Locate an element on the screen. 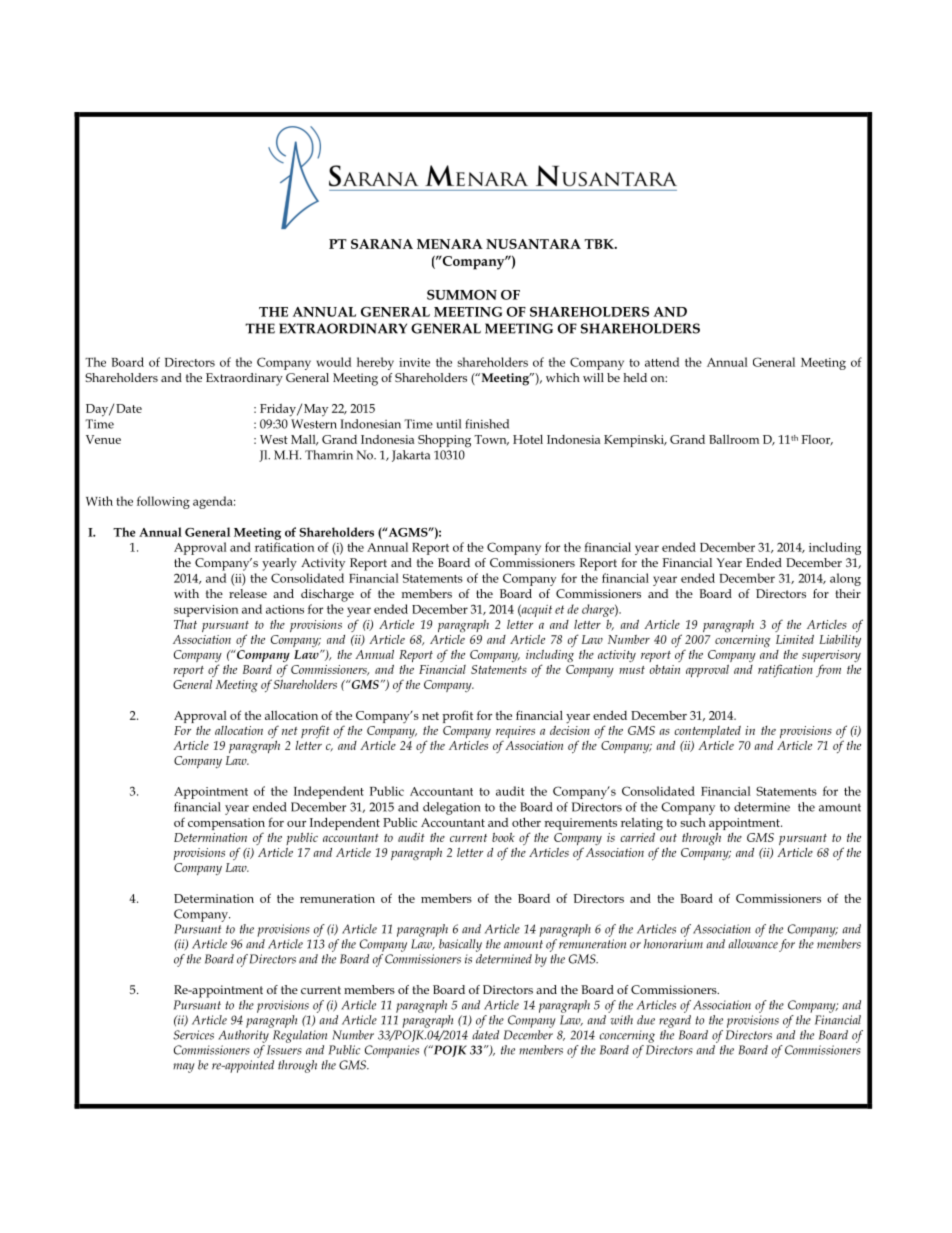 The width and height of the screenshot is (952, 1233). Jakarta is located at coordinates (411, 456).
